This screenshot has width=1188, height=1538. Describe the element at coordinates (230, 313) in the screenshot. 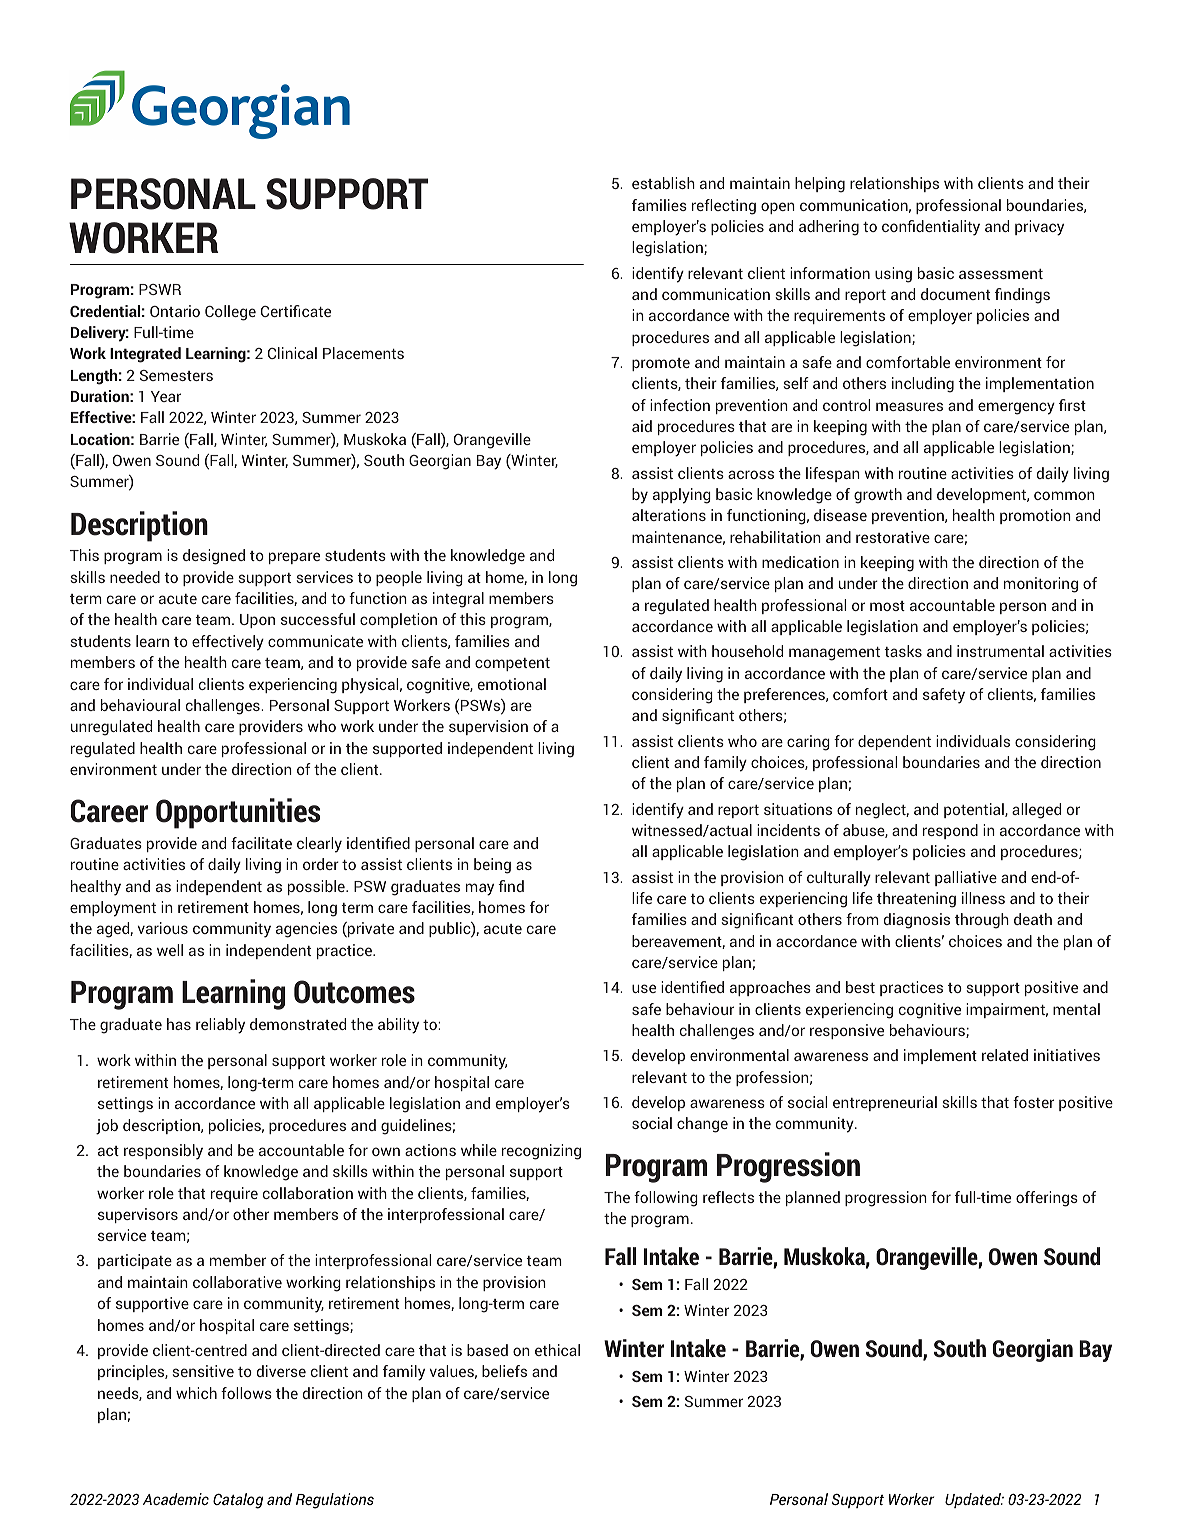

I see `College` at that location.
